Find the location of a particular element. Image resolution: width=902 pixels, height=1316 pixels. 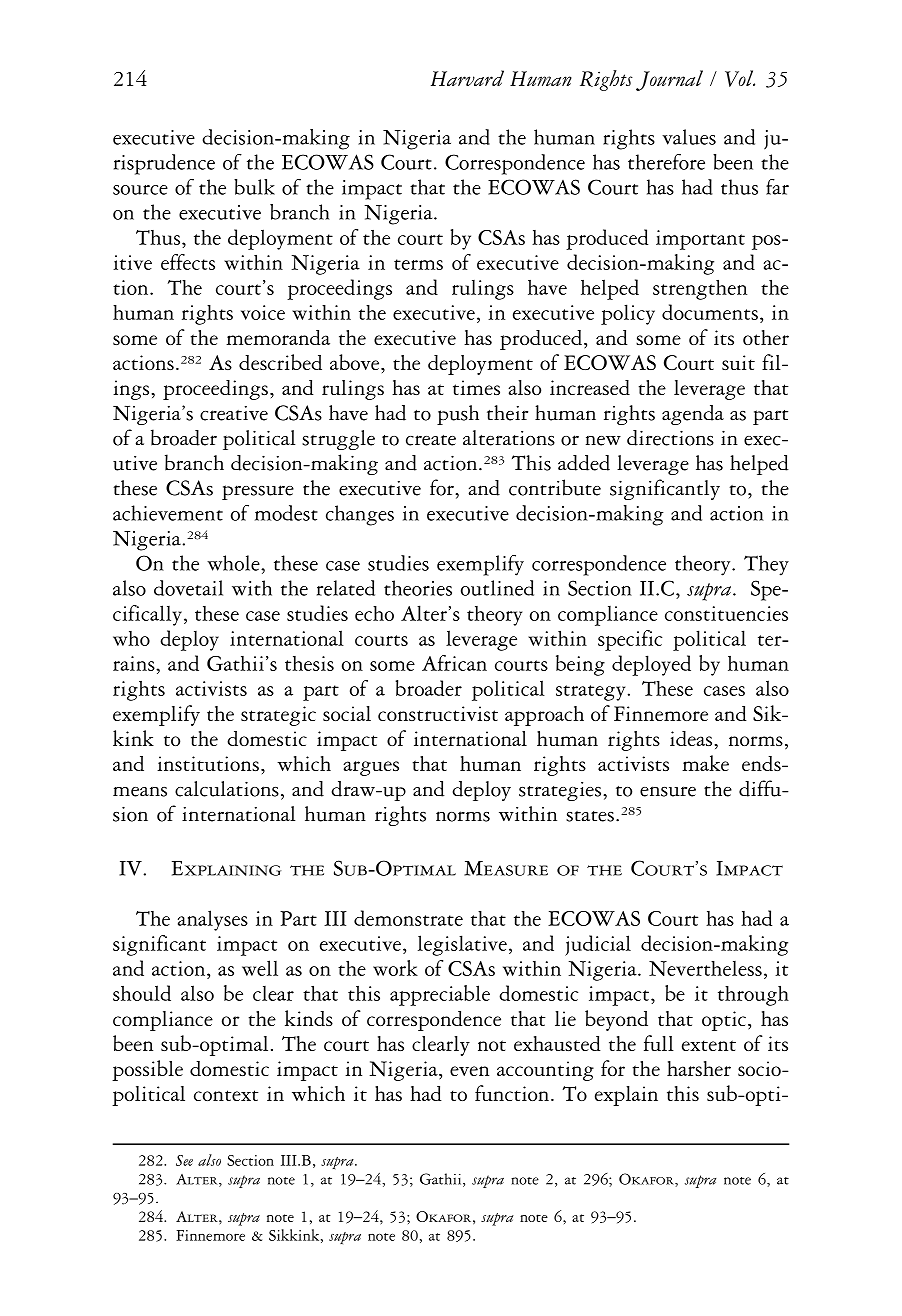

outlined is located at coordinates (497, 588).
